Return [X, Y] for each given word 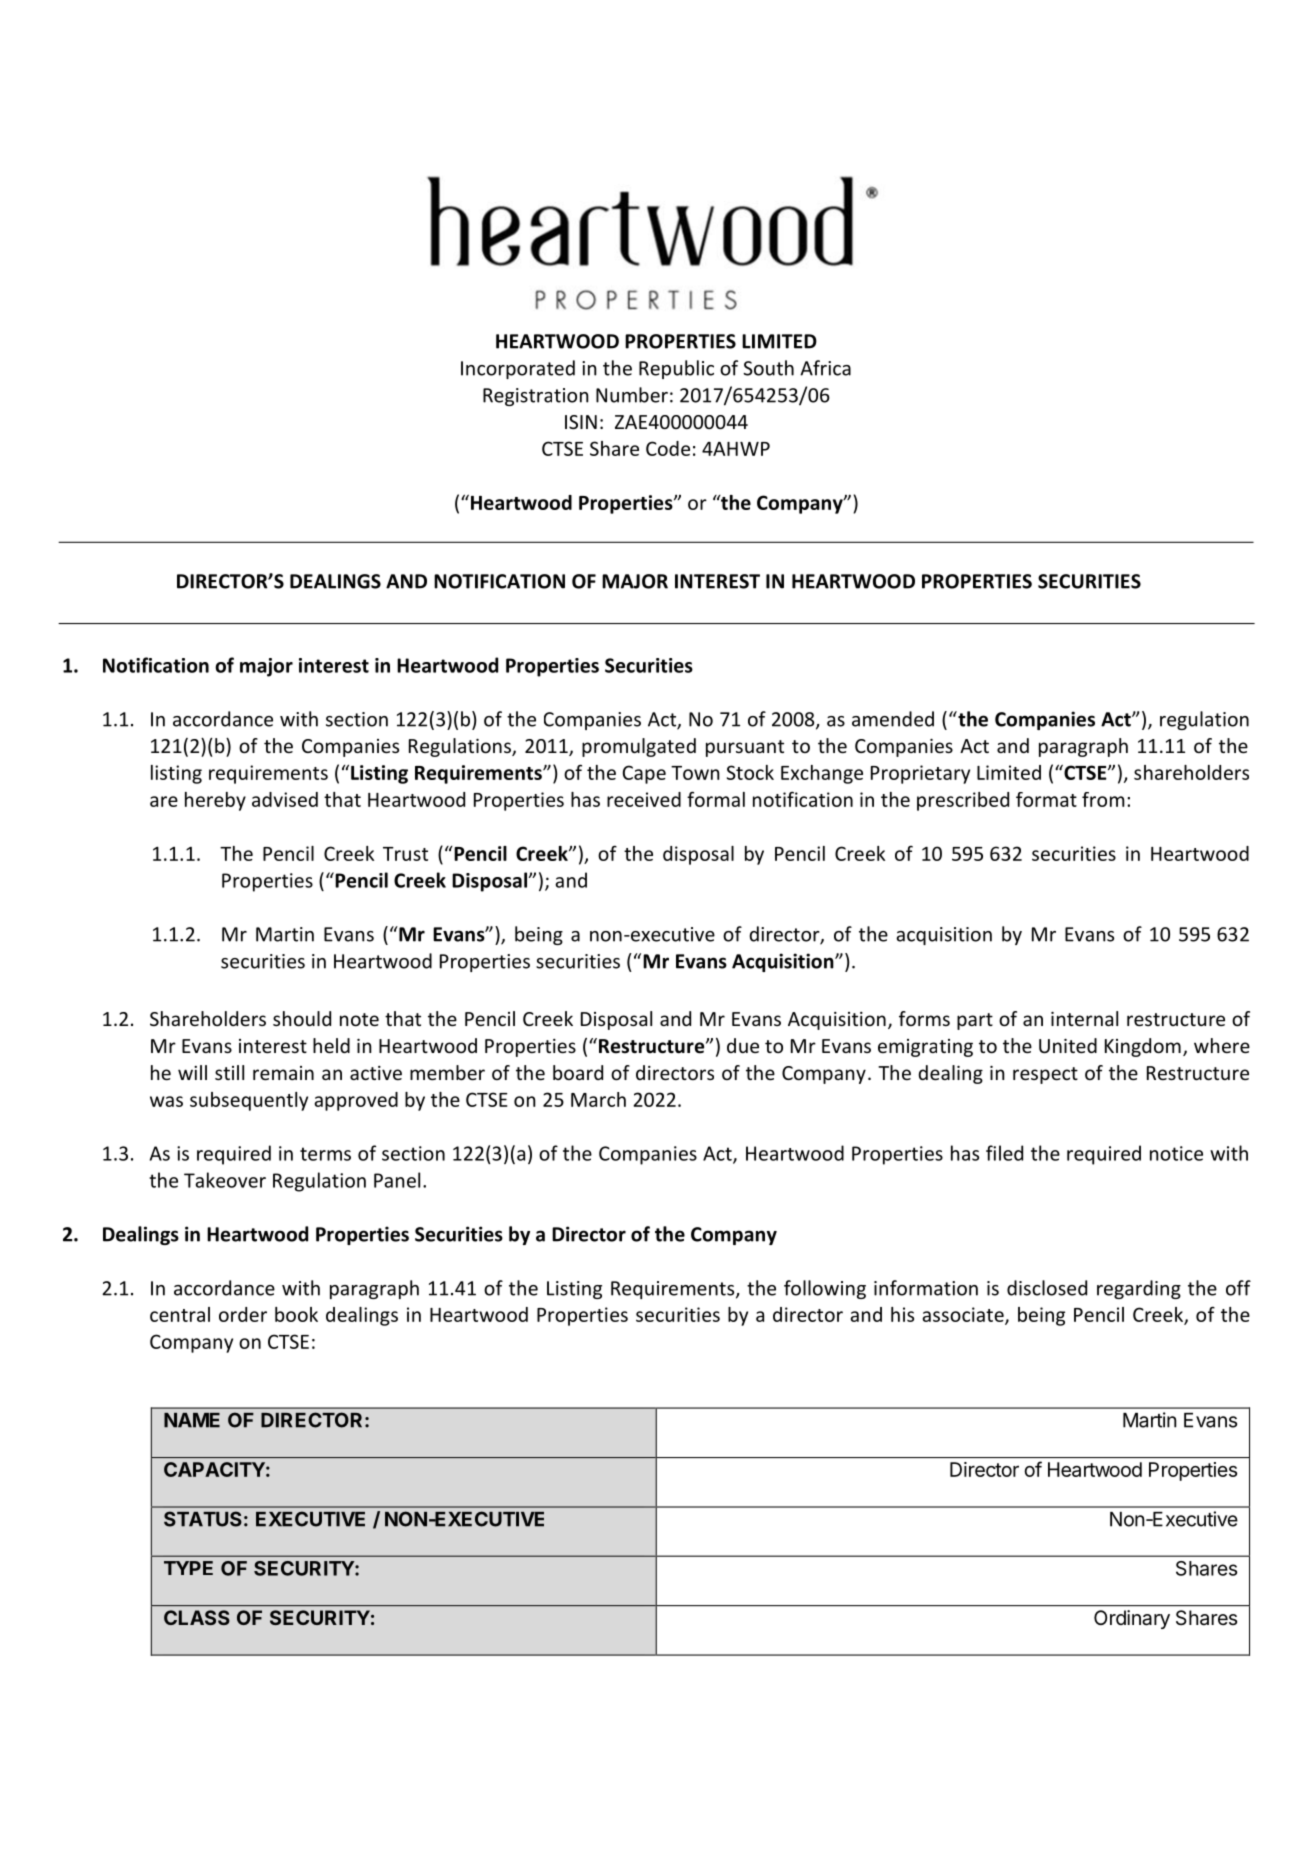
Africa [825, 368]
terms [325, 1154]
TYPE [188, 1568]
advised [285, 799]
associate [964, 1316]
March [598, 1099]
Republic [676, 369]
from [1103, 799]
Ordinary [1132, 1619]
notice [1176, 1153]
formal [716, 799]
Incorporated [518, 369]
